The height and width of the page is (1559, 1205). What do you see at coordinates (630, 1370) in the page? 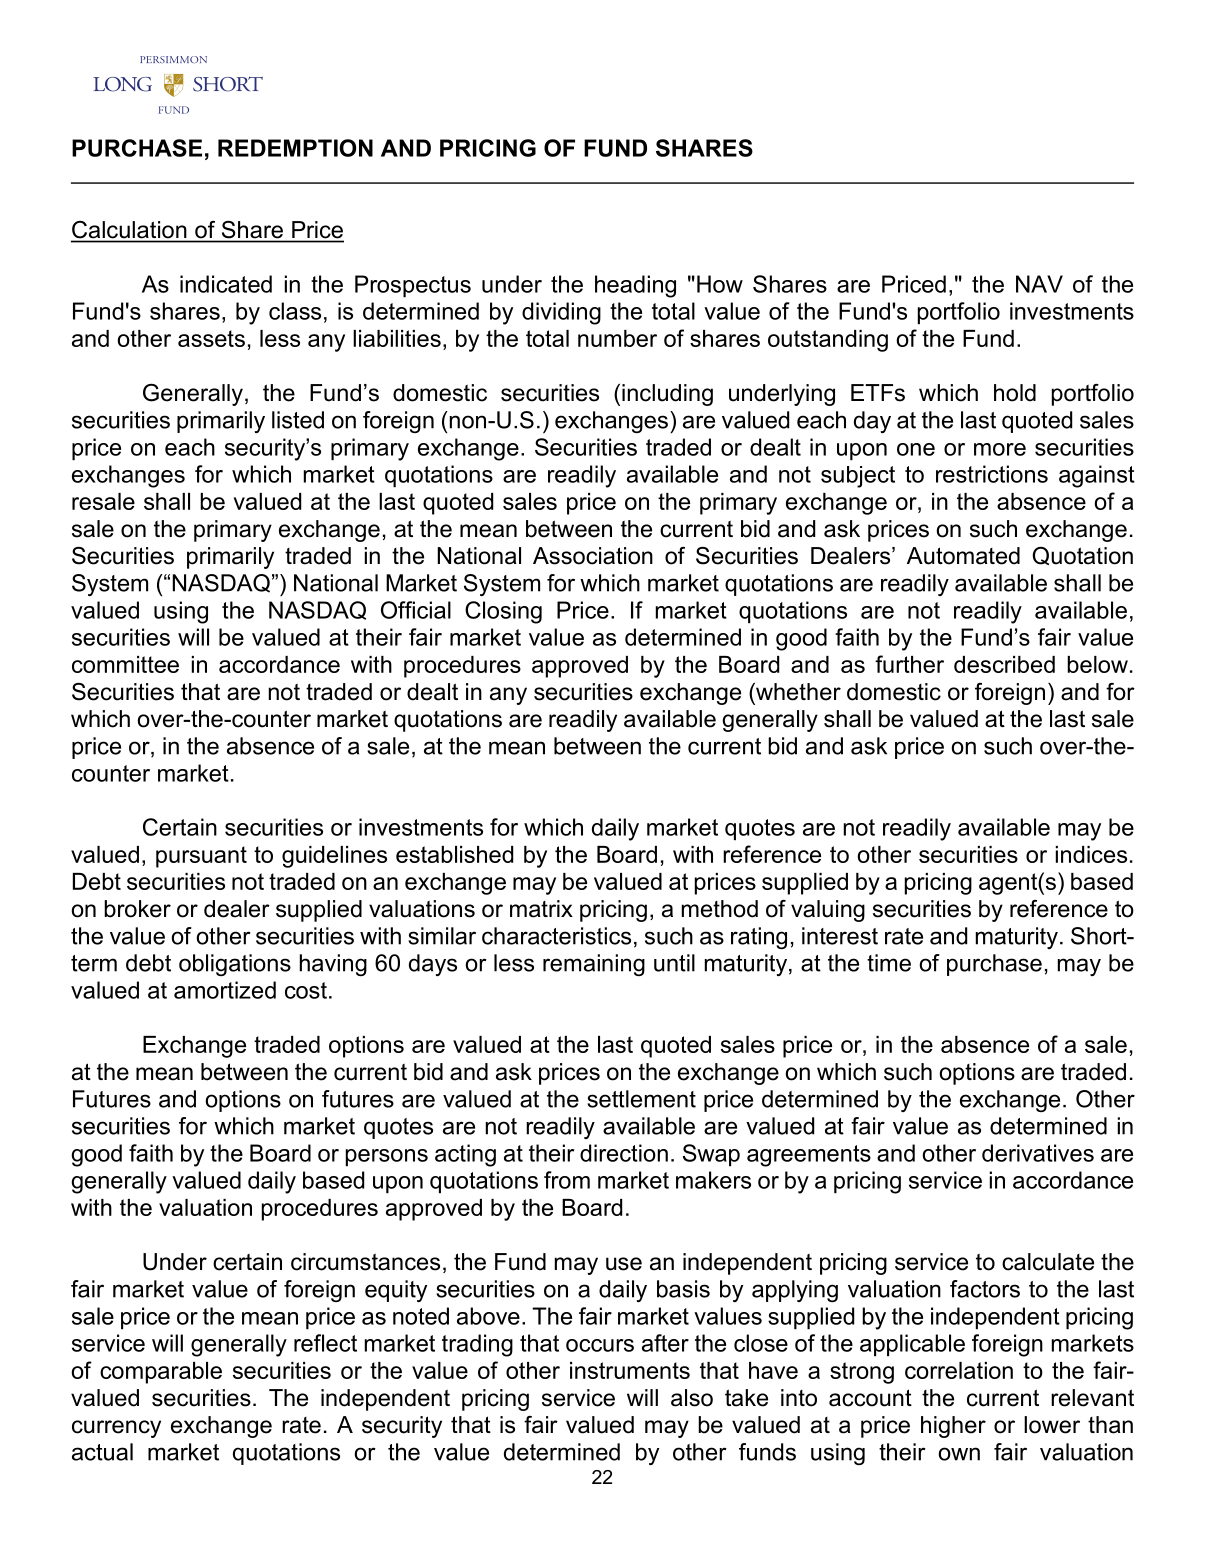
I see `instruments` at bounding box center [630, 1370].
